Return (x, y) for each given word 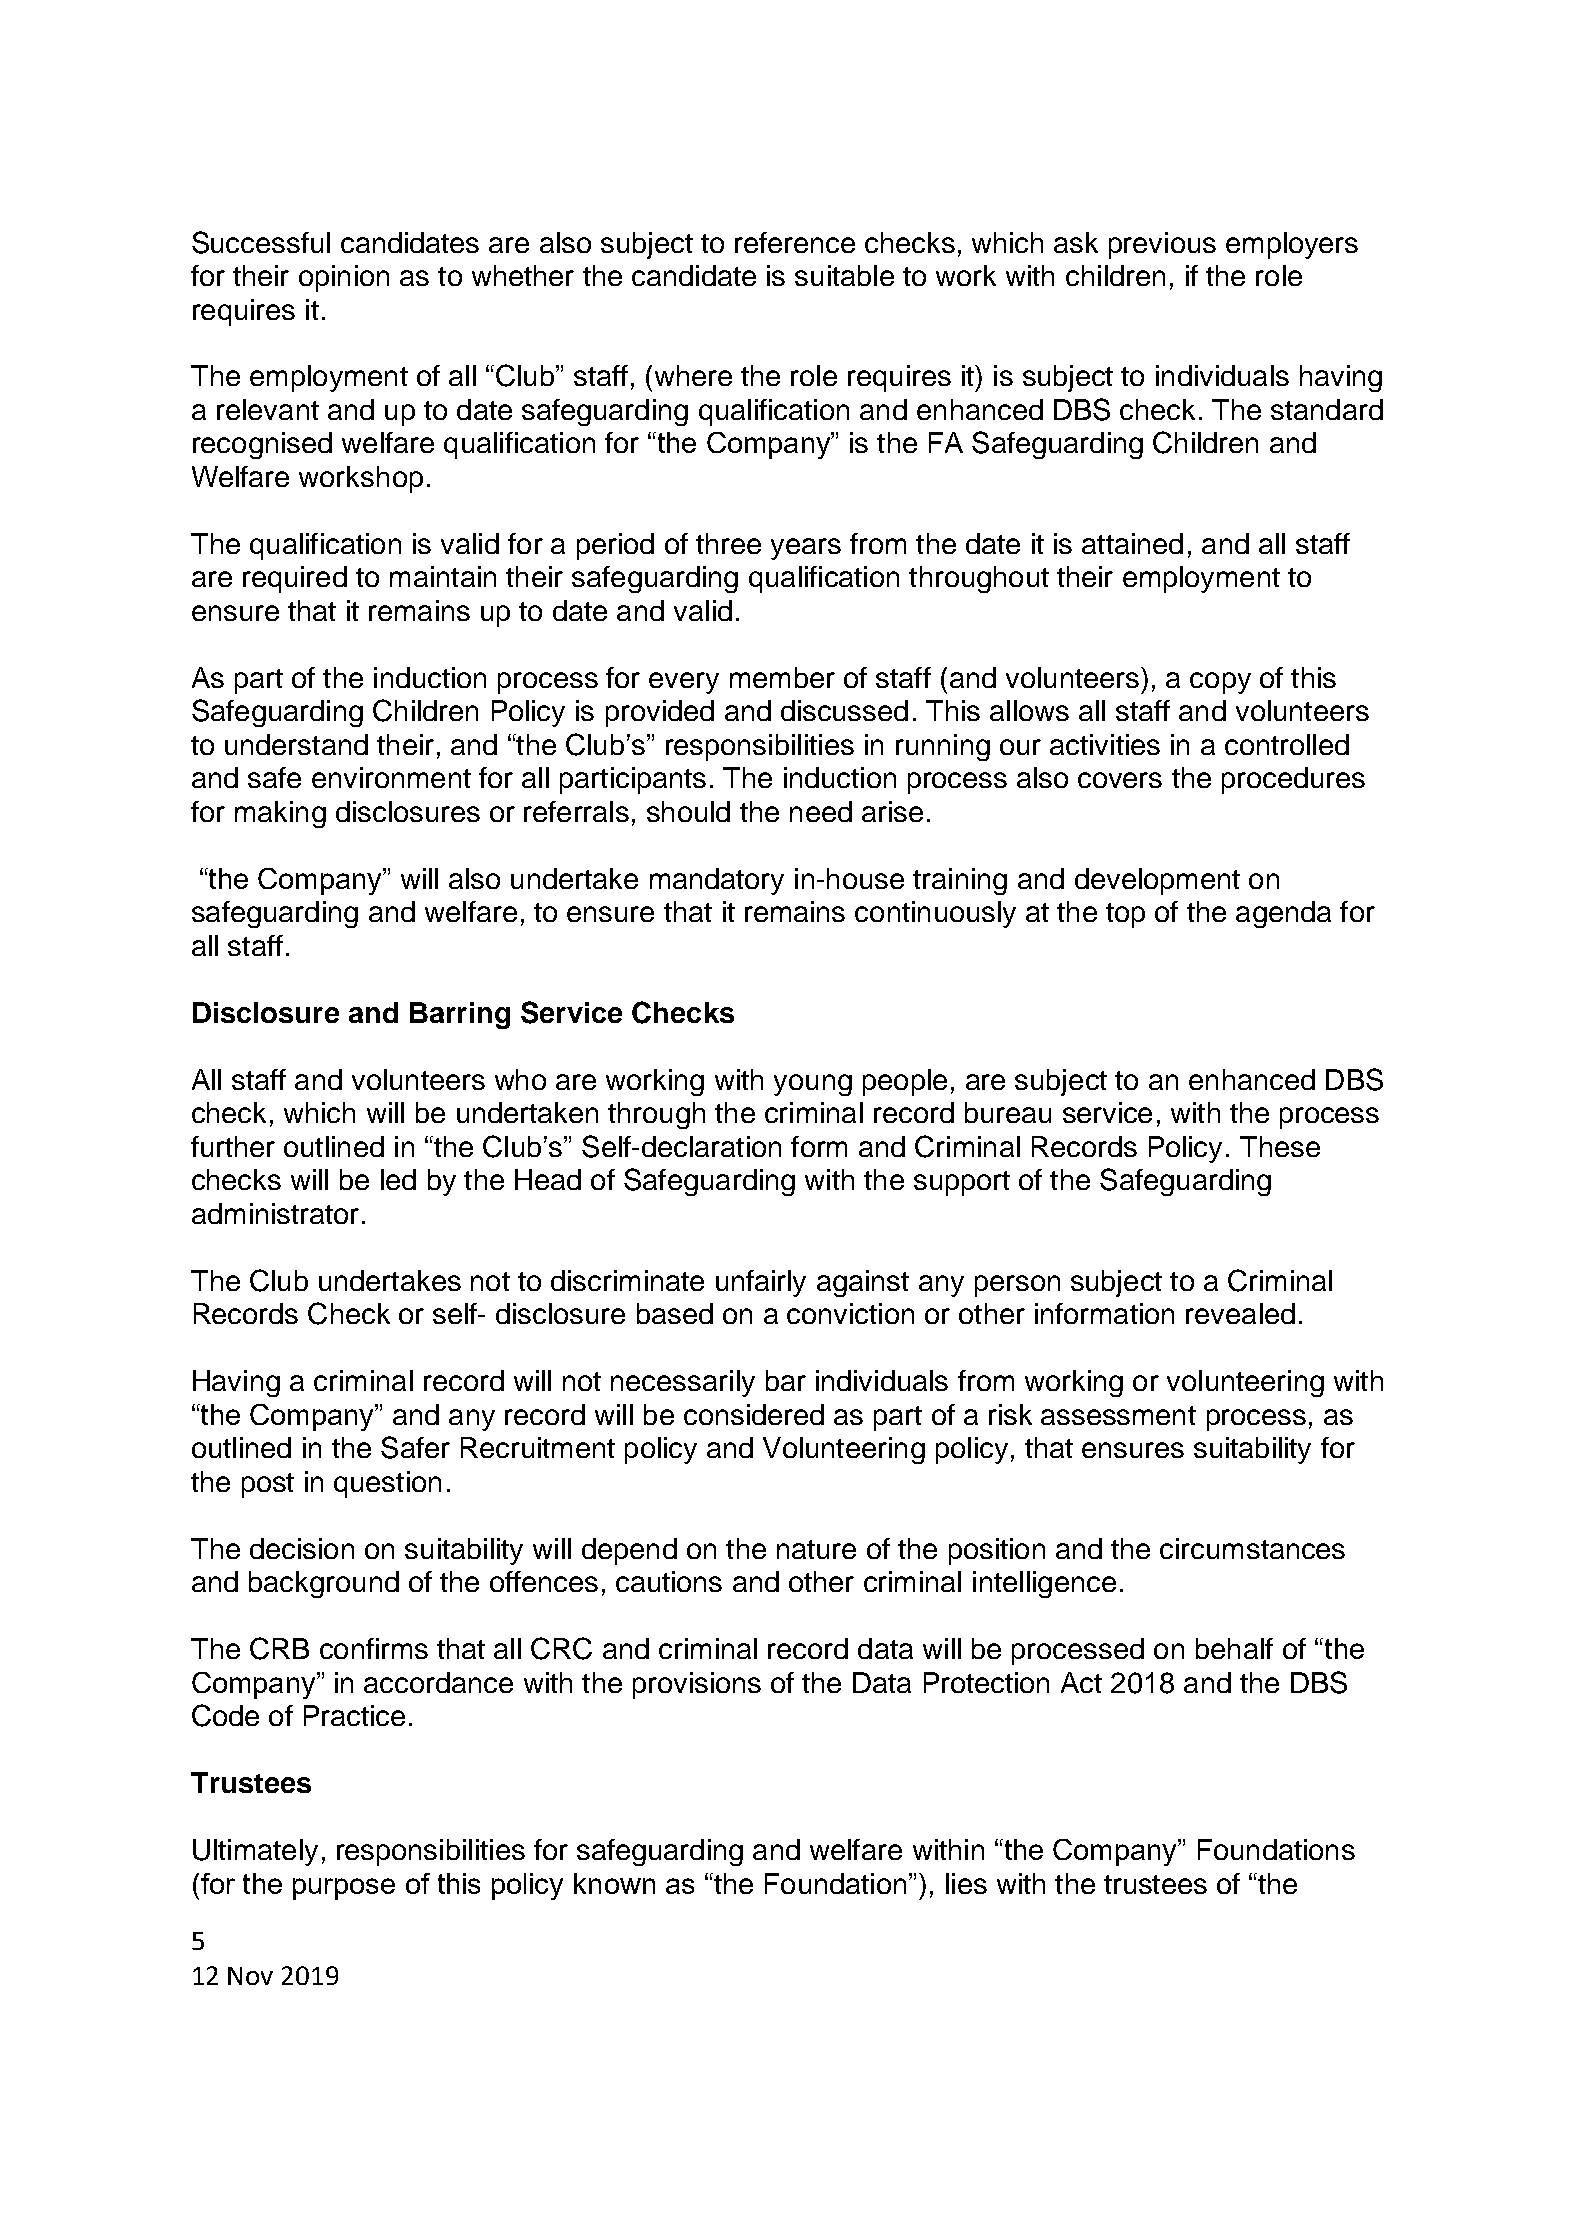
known (614, 1883)
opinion (344, 278)
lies (966, 1883)
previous (1162, 245)
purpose (344, 1889)
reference (795, 242)
